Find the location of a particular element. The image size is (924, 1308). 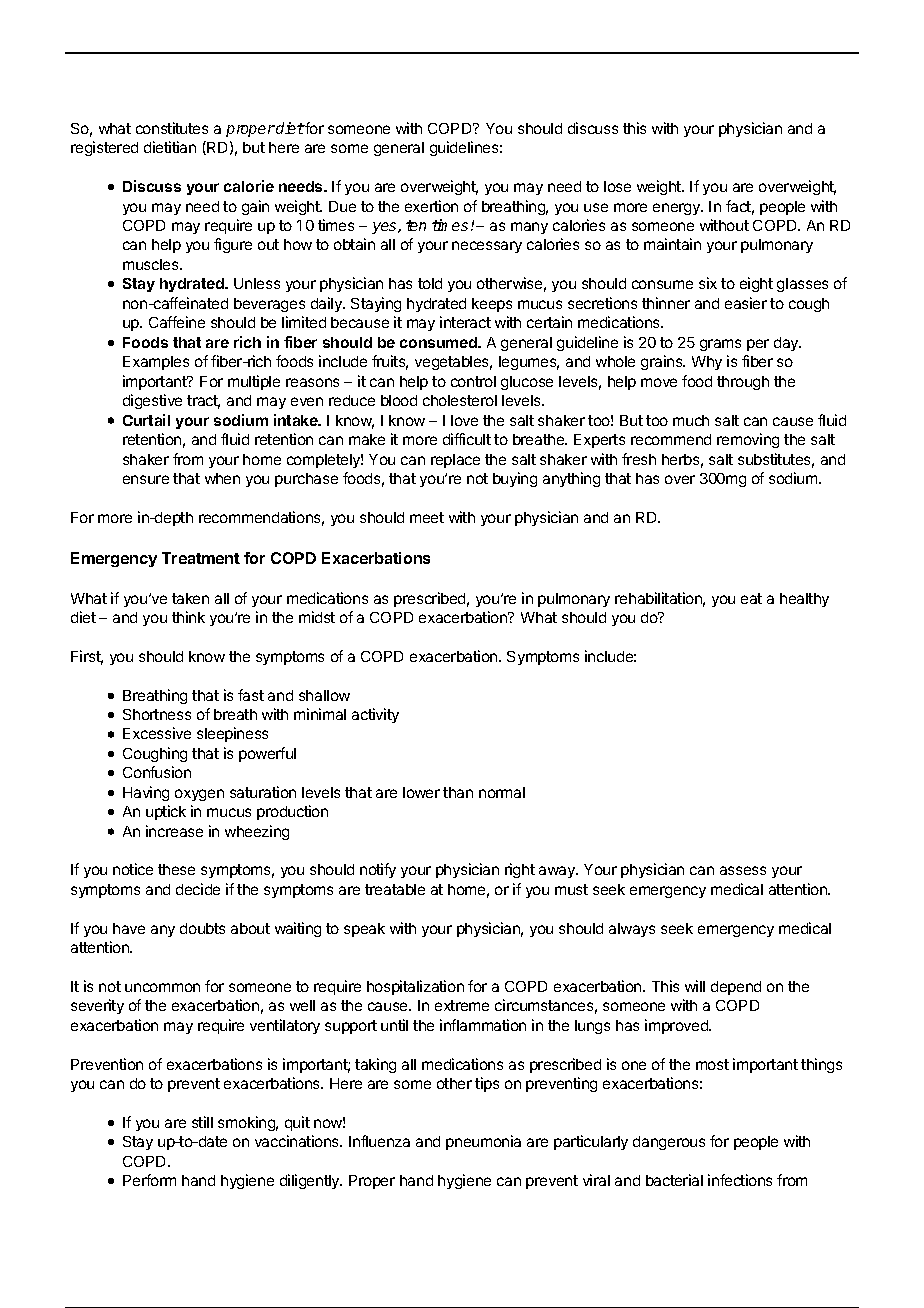

exertion is located at coordinates (431, 206).
